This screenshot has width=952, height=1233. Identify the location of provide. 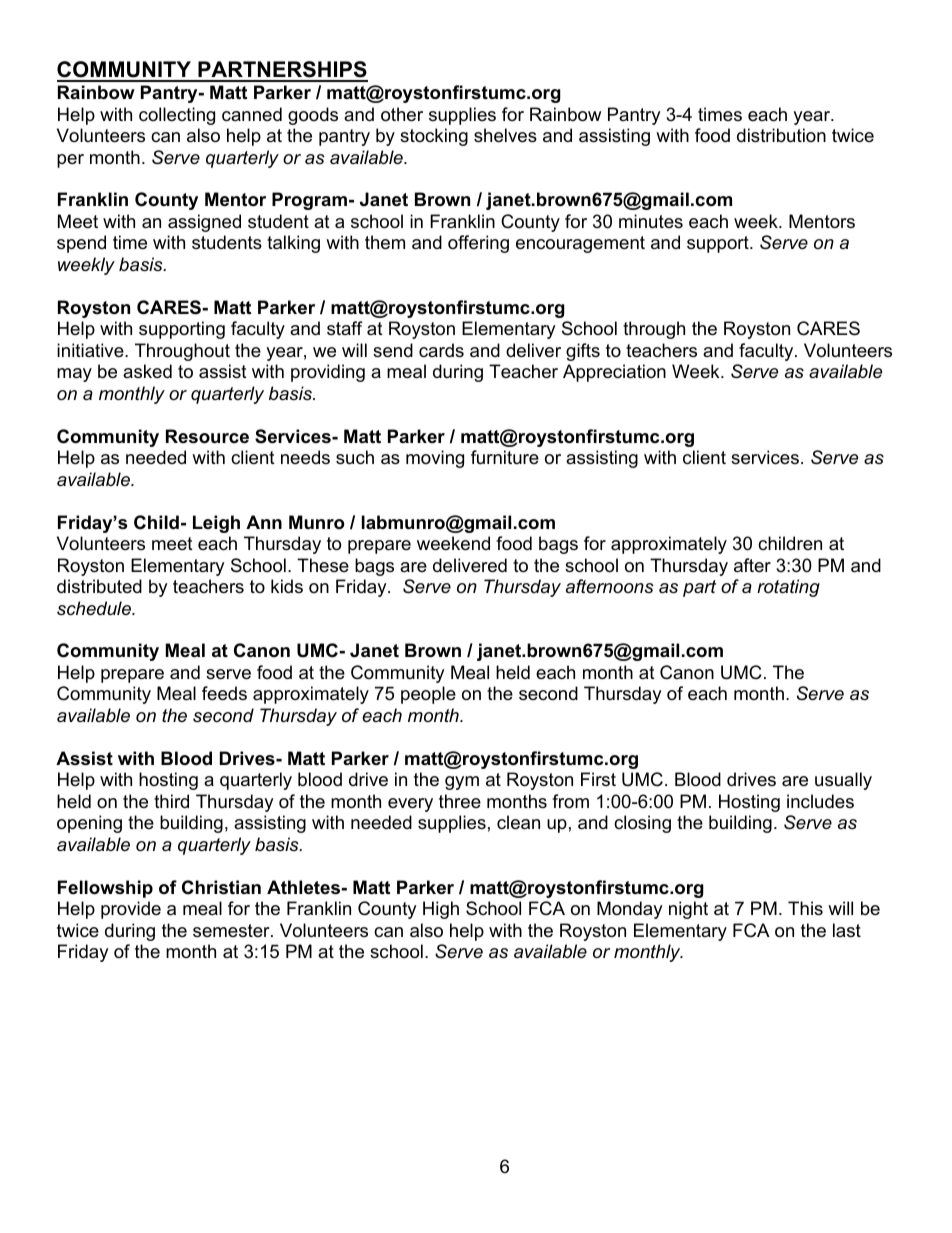
(131, 910).
